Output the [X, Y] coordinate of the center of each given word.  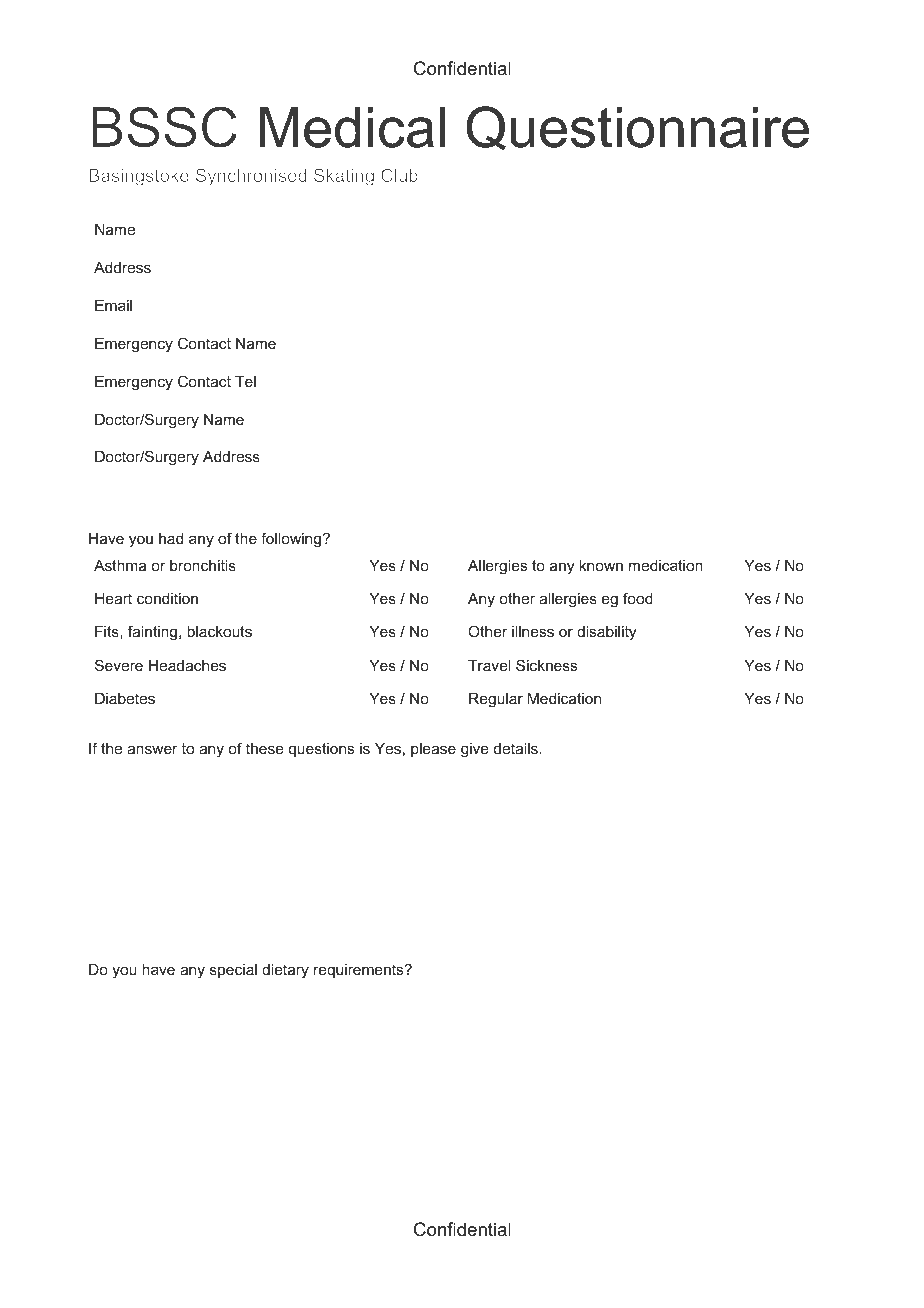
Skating [344, 177]
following [291, 540]
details [517, 748]
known [601, 565]
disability [606, 633]
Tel [245, 381]
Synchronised [251, 177]
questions [321, 750]
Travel [489, 665]
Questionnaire [637, 128]
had [171, 538]
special [233, 971]
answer [152, 749]
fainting [154, 633]
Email [113, 305]
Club [399, 175]
